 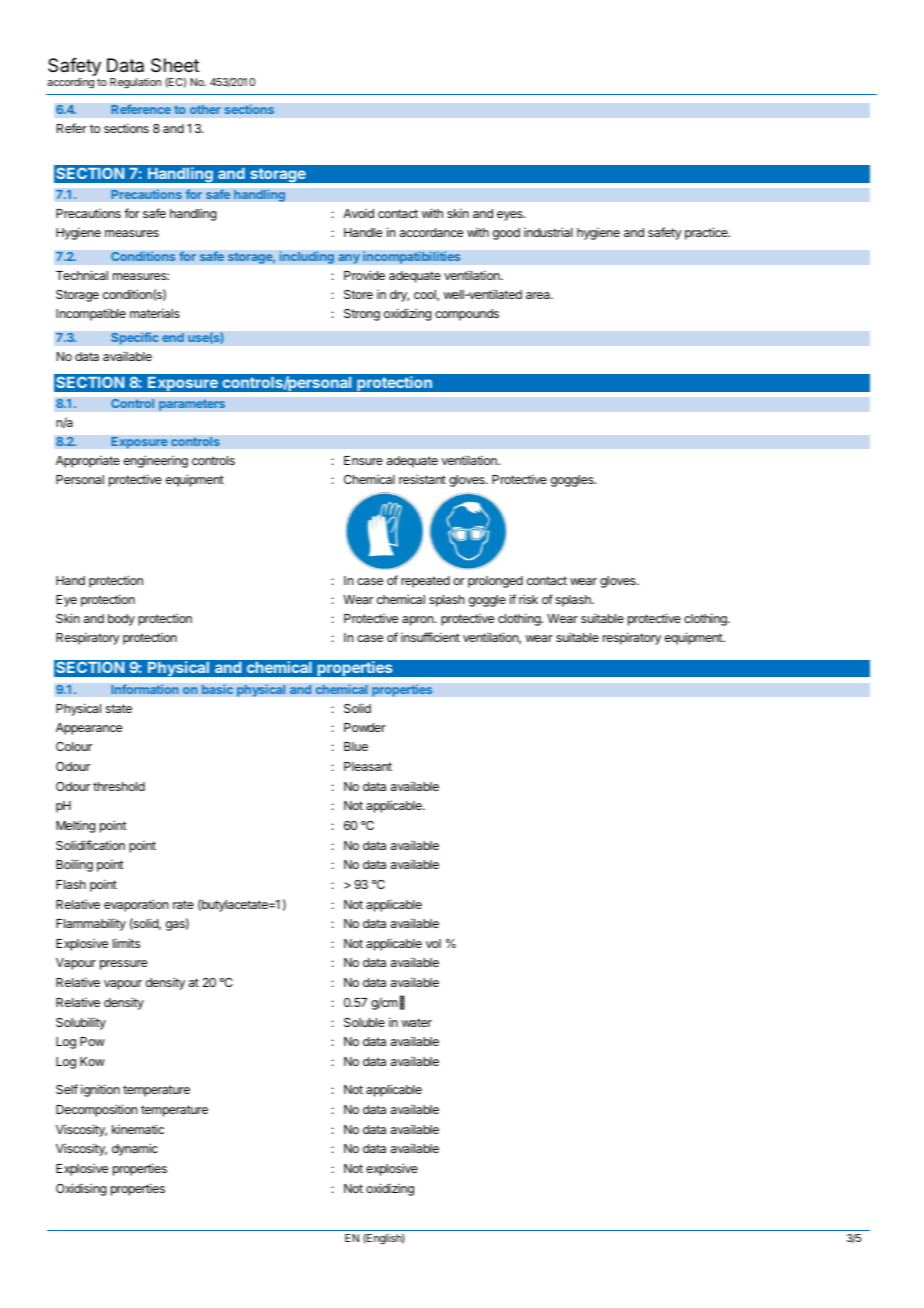 What do you see at coordinates (135, 1149) in the screenshot?
I see `dynamic` at bounding box center [135, 1149].
